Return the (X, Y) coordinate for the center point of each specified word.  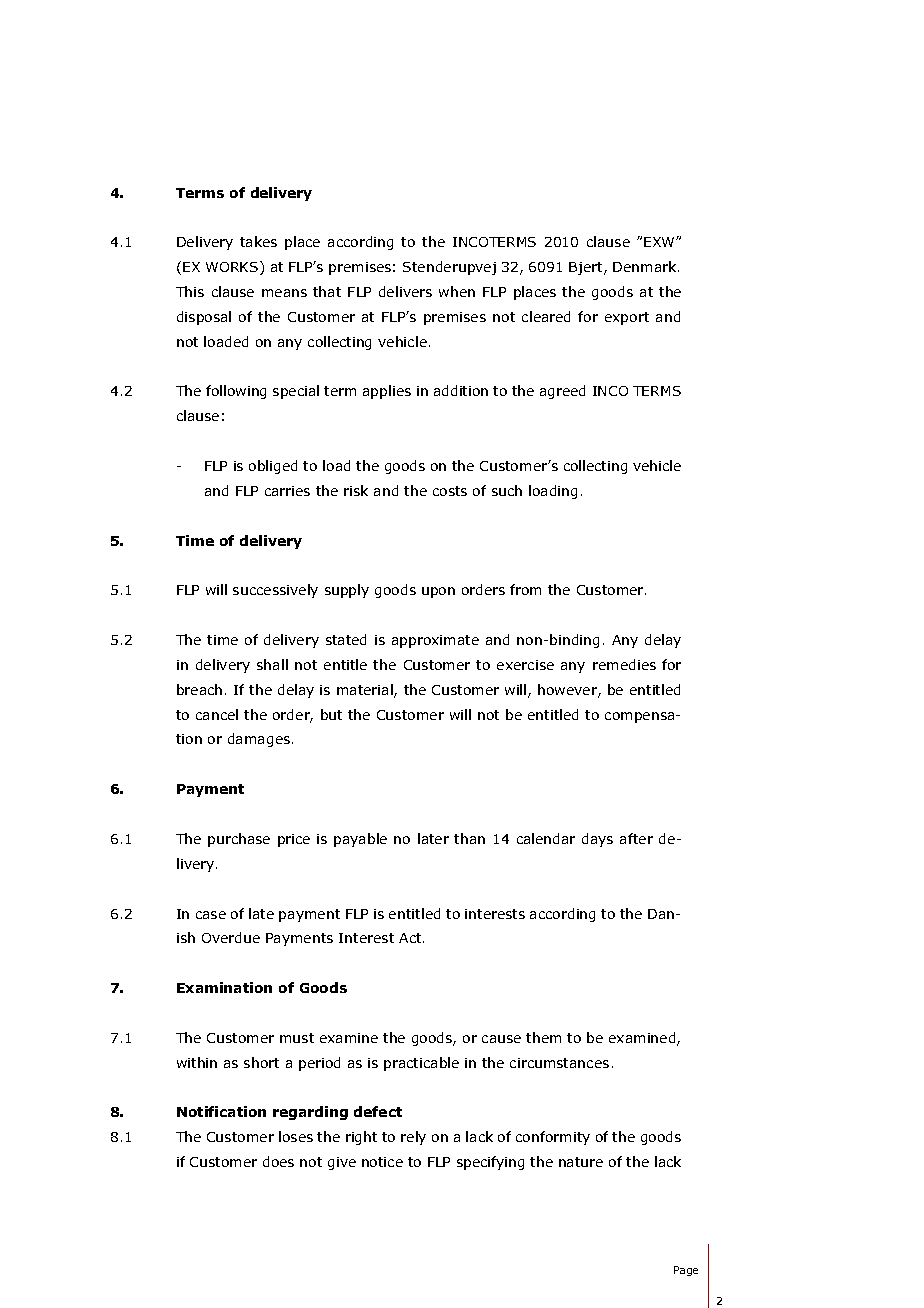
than (469, 838)
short (261, 1062)
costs (450, 491)
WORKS (233, 268)
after (636, 838)
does (278, 1161)
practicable (421, 1064)
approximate (435, 641)
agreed (562, 392)
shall (272, 664)
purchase (239, 840)
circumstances (559, 1063)
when (457, 291)
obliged (273, 467)
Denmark (646, 266)
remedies (624, 664)
